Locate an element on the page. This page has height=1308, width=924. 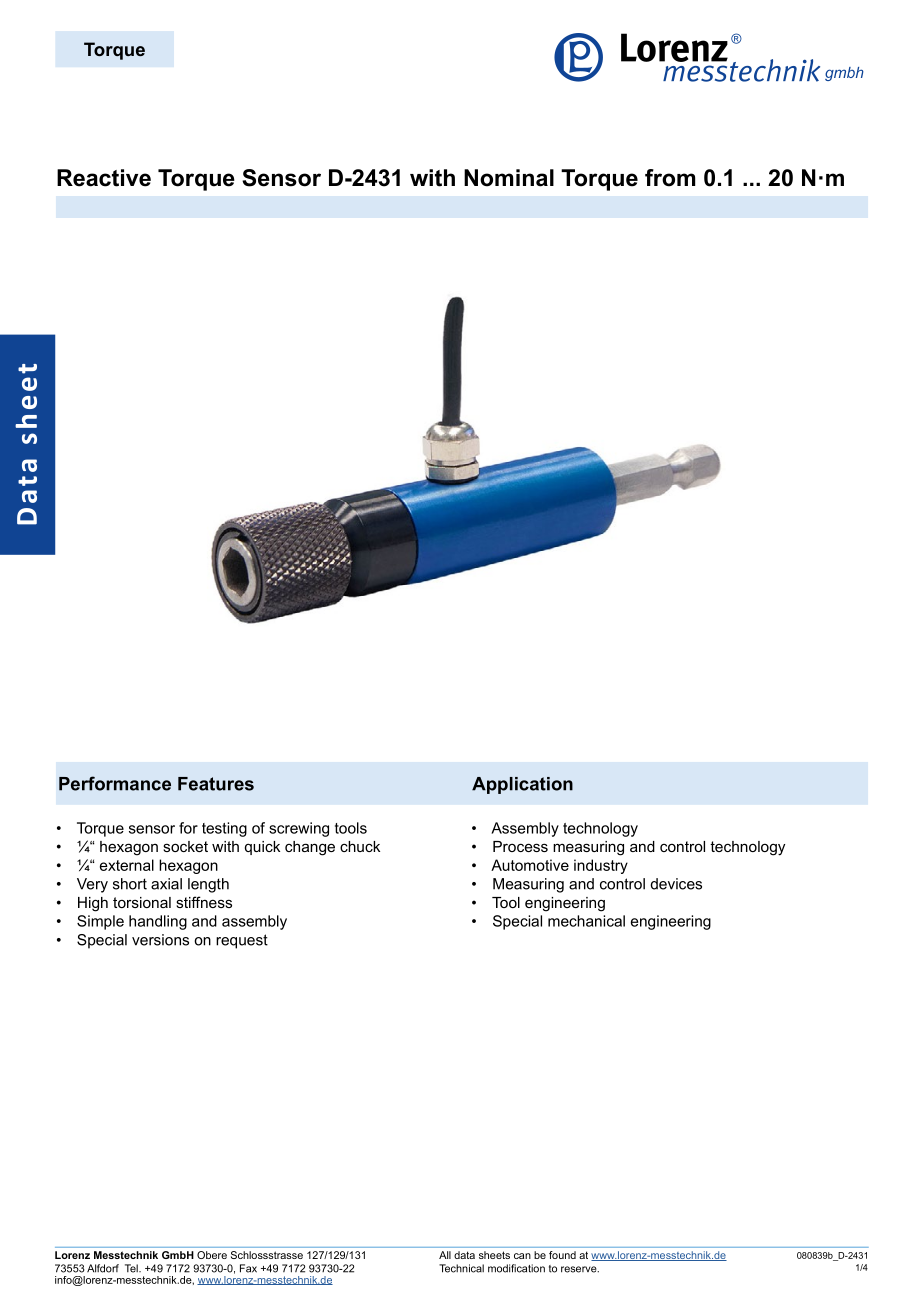
from is located at coordinates (670, 178).
